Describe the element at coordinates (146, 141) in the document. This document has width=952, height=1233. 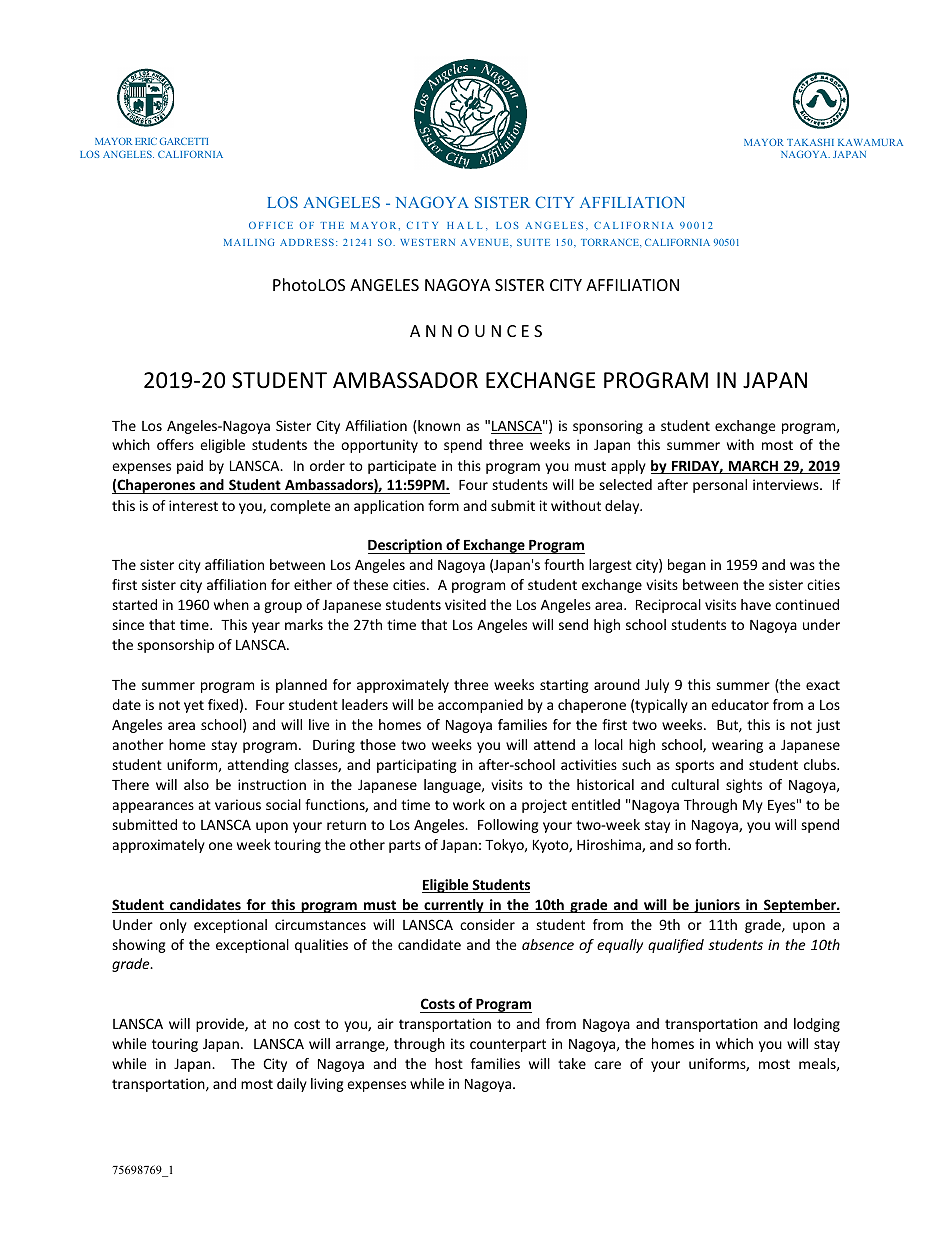
I see `ERIC` at that location.
